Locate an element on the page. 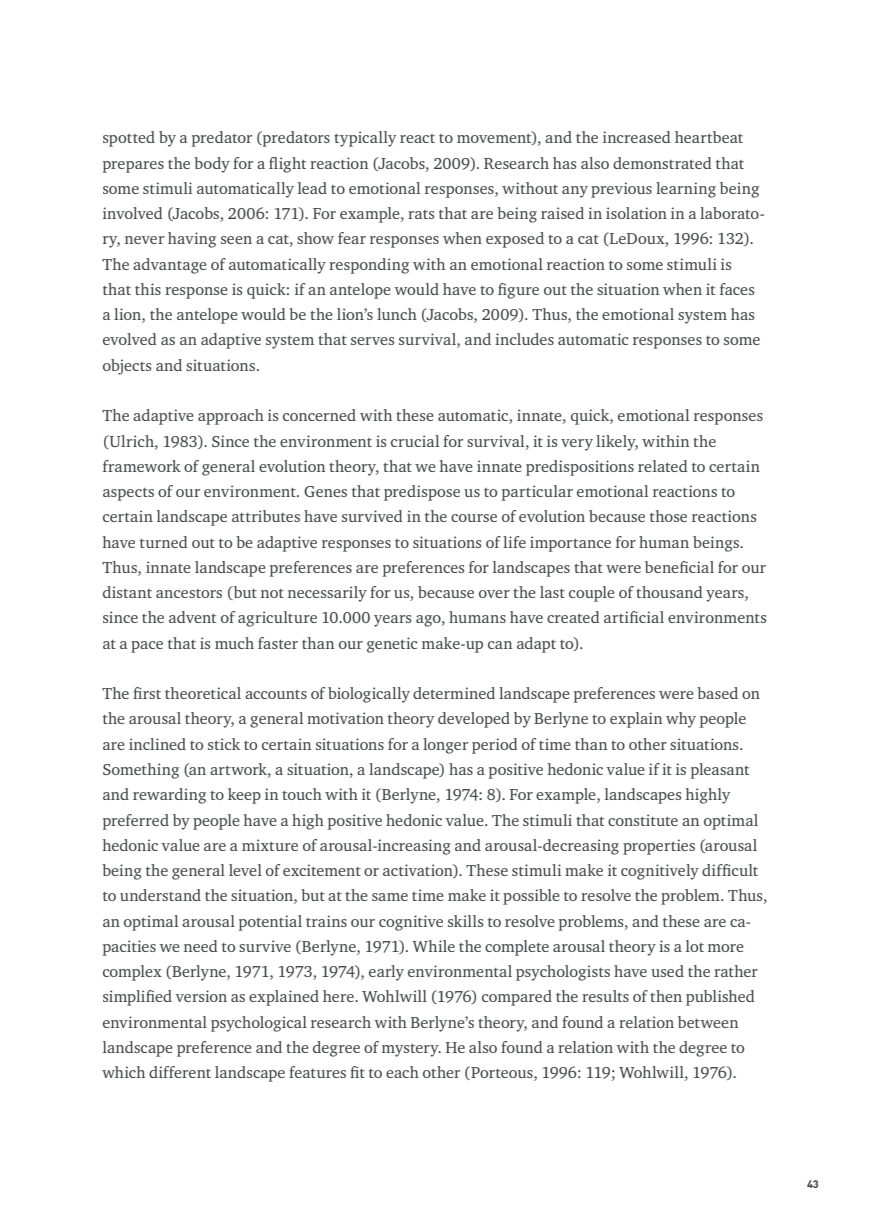 The image size is (870, 1228). thousand is located at coordinates (669, 592).
